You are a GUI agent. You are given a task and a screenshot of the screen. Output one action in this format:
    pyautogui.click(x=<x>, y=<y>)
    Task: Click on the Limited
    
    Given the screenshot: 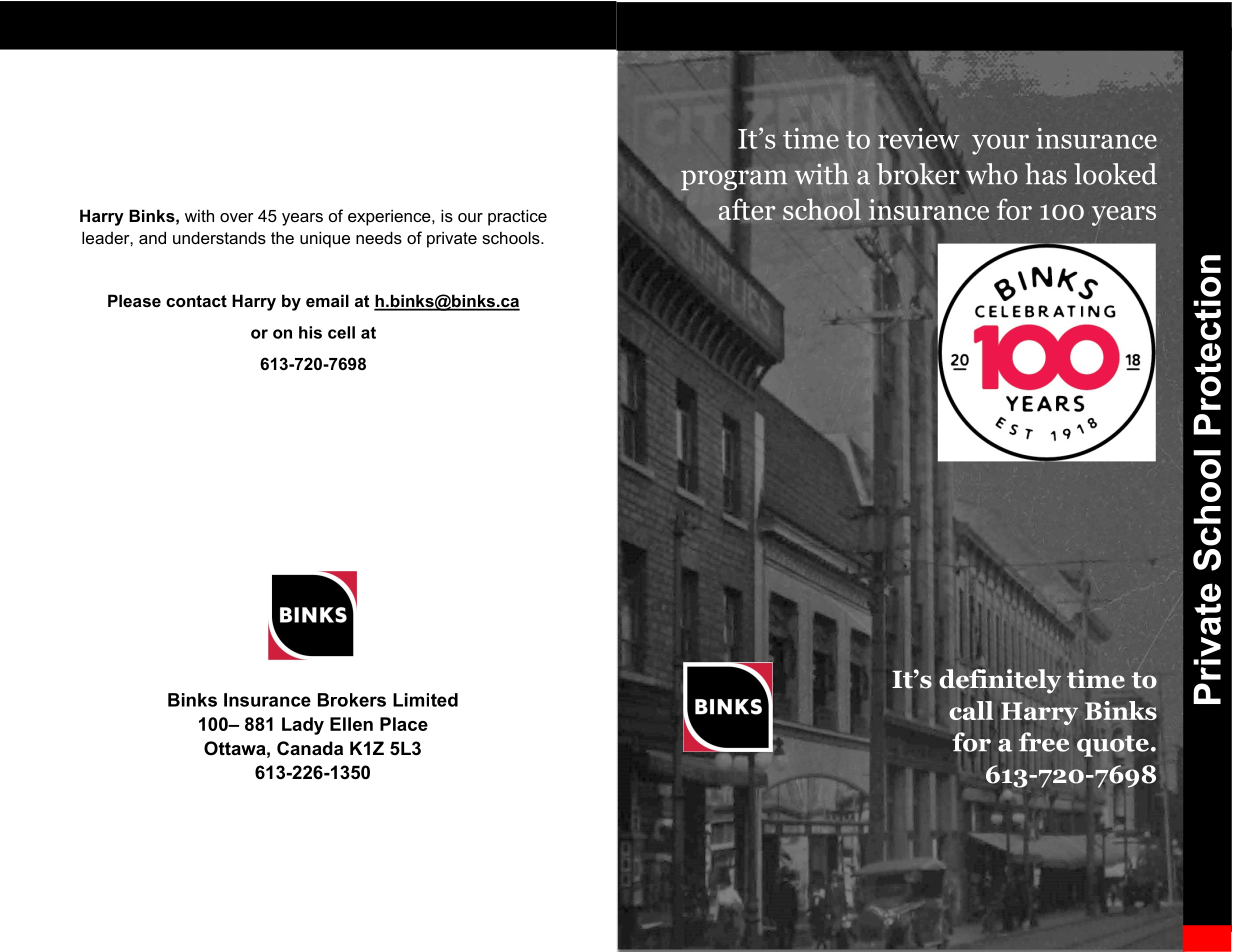 What is the action you would take?
    pyautogui.click(x=425, y=700)
